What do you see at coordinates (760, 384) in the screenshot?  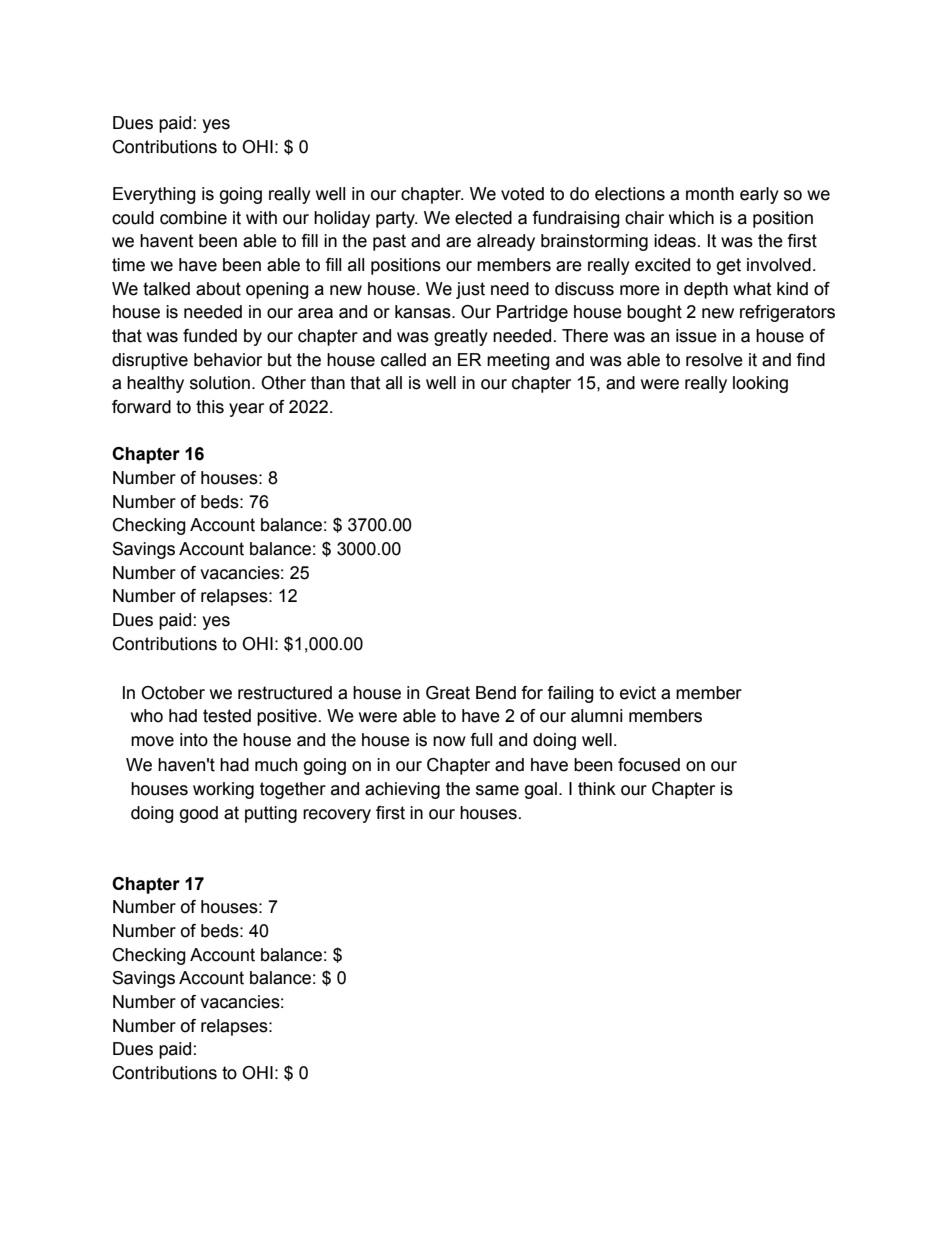 I see `looking` at bounding box center [760, 384].
